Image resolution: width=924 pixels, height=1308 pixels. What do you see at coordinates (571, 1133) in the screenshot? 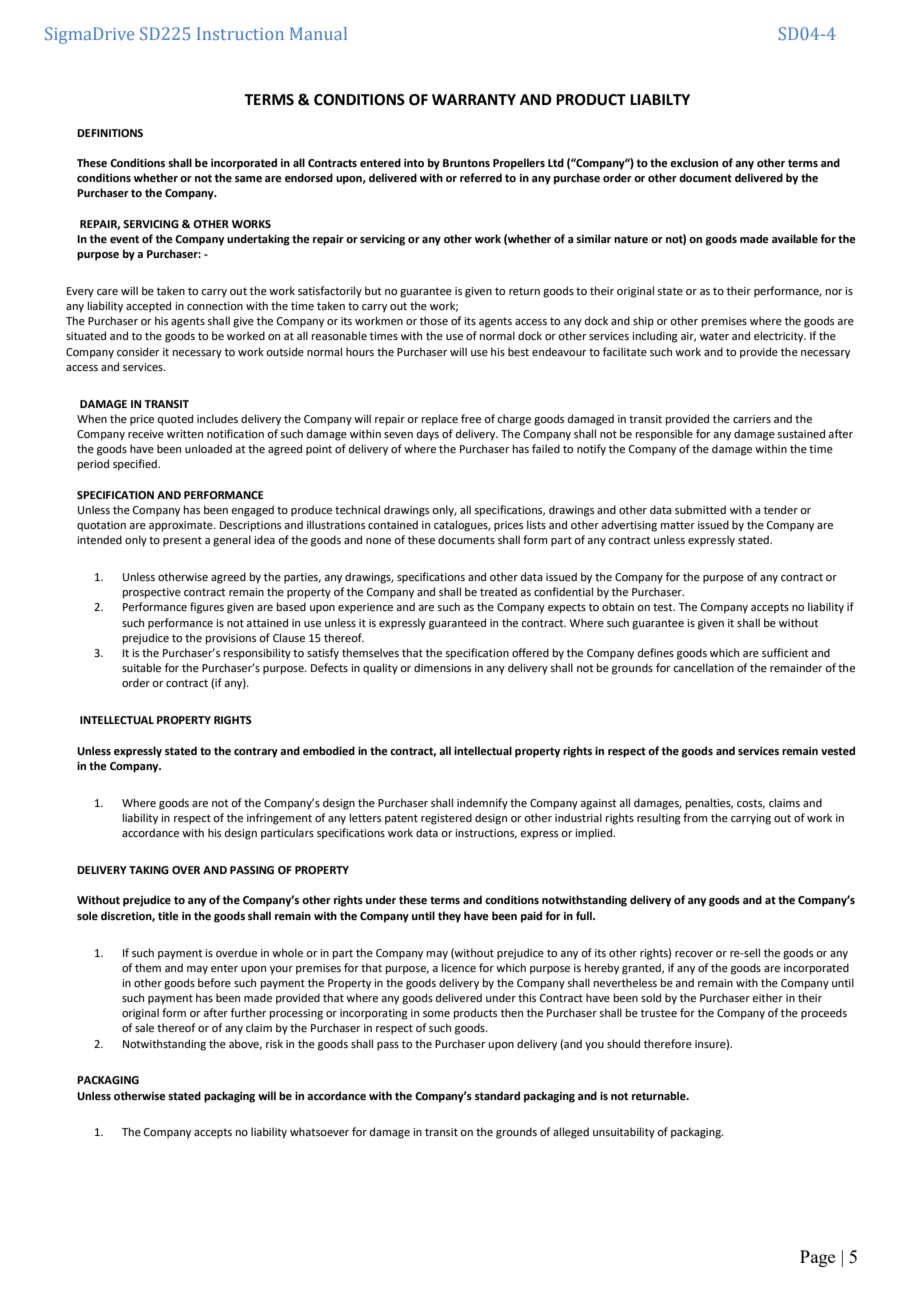
I see `alleged` at bounding box center [571, 1133].
